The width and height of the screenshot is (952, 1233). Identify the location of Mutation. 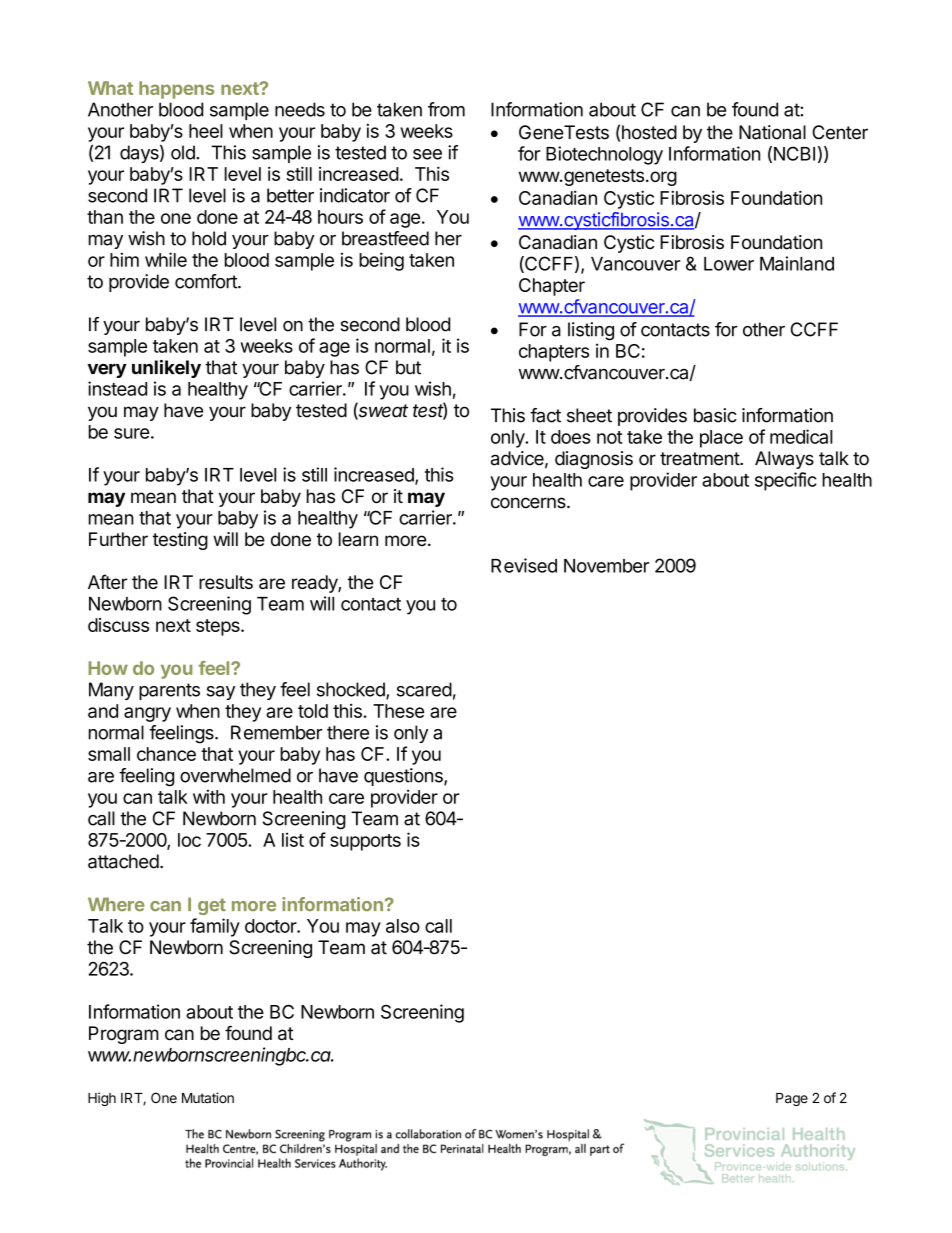
(208, 1098).
